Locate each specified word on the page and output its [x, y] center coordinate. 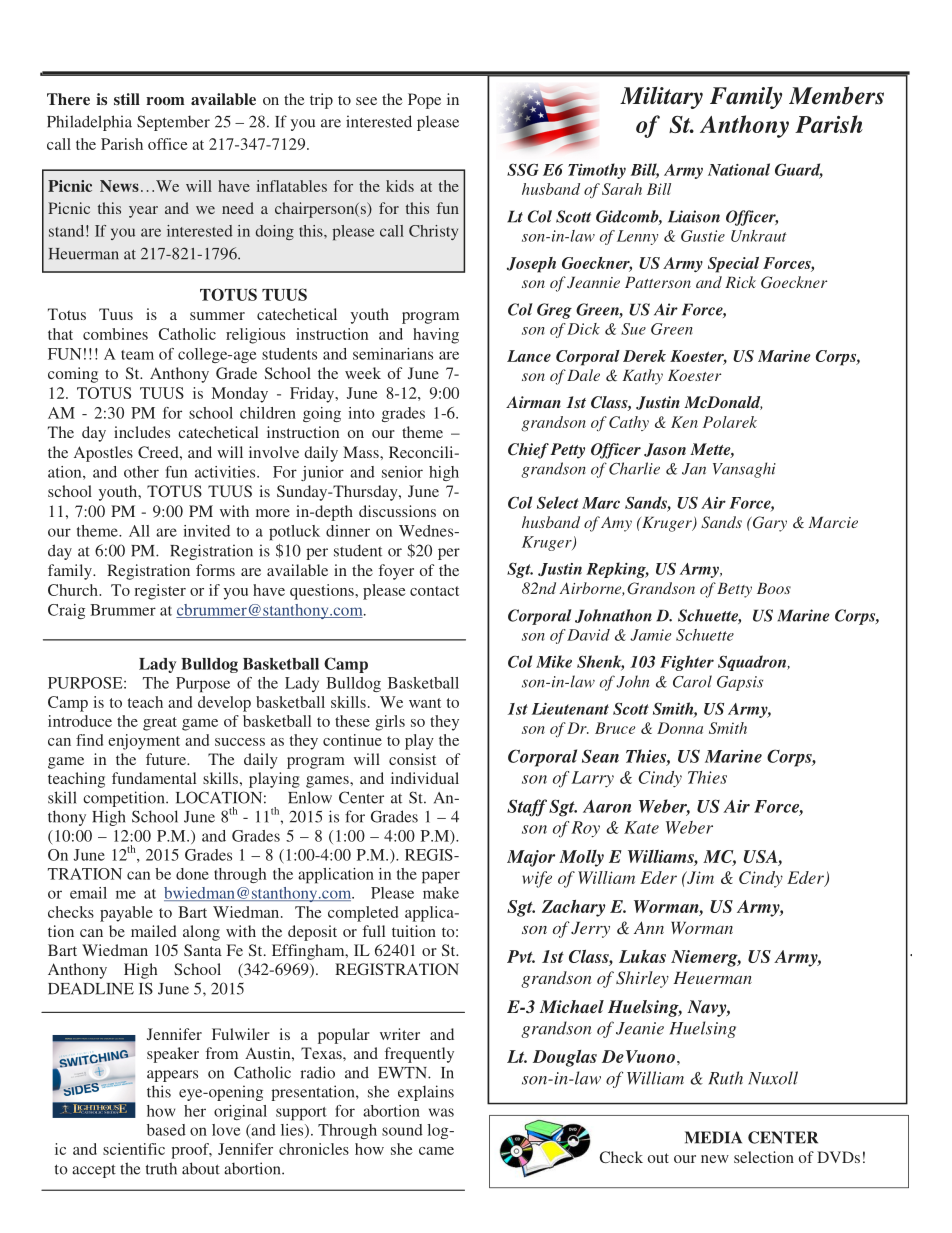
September [173, 123]
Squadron [753, 663]
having [436, 336]
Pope [424, 101]
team [137, 355]
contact [434, 591]
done [192, 874]
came [436, 1151]
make [441, 893]
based [166, 1130]
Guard [799, 170]
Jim [699, 877]
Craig [66, 611]
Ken [684, 422]
